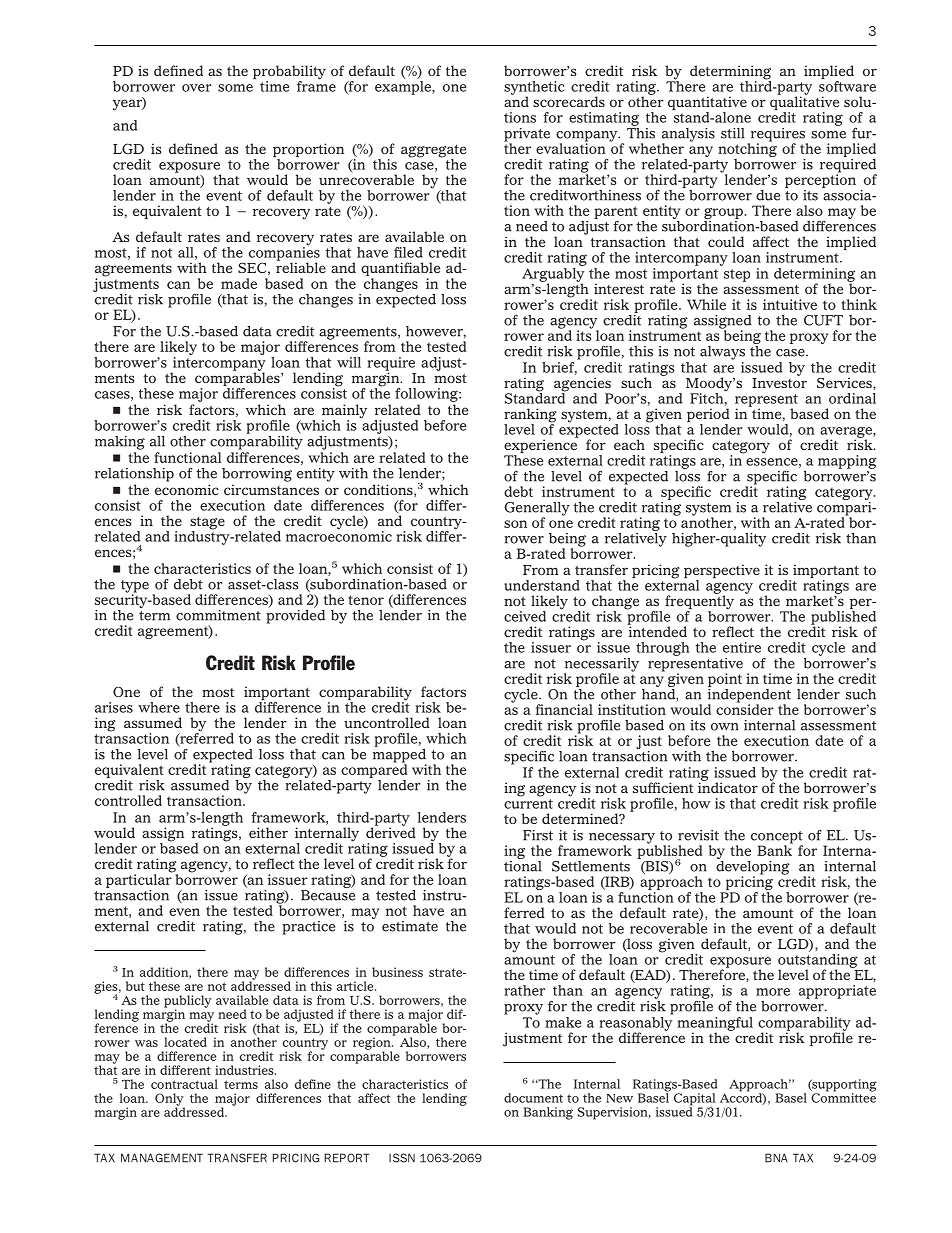 This document has height=1233, width=952. Describe the element at coordinates (804, 103) in the document. I see `qualitative` at that location.
